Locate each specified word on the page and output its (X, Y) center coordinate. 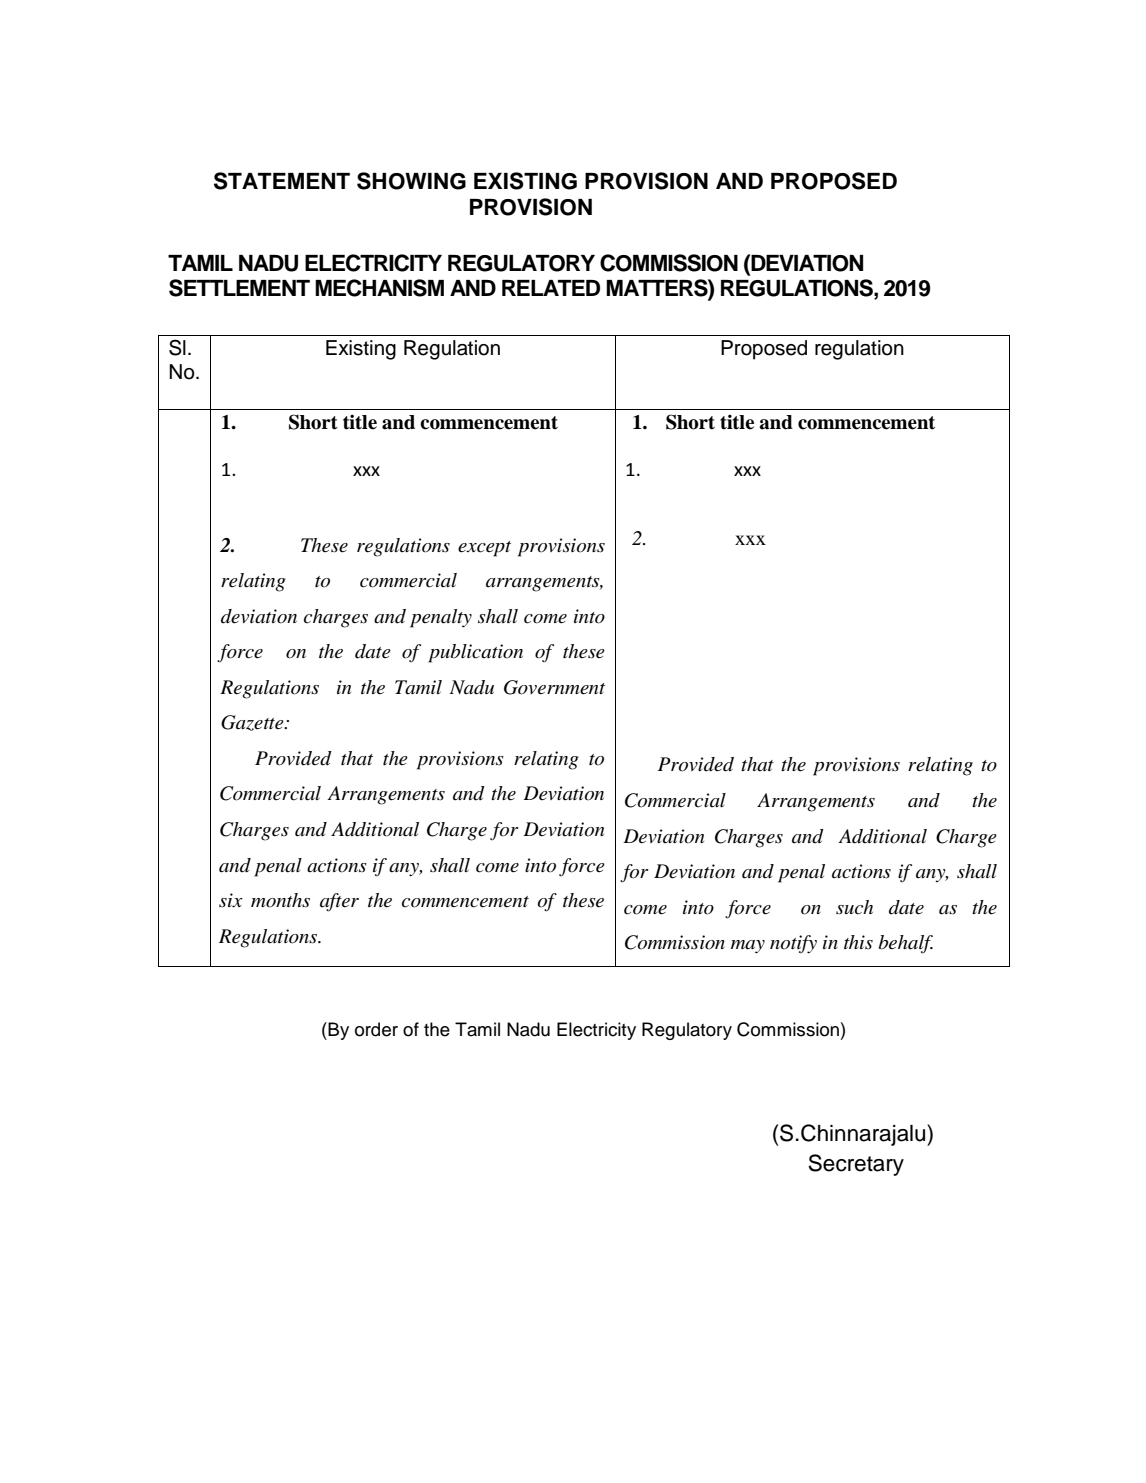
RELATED (551, 288)
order (376, 1029)
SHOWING (411, 181)
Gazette (253, 723)
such (854, 907)
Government (554, 687)
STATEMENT (282, 181)
